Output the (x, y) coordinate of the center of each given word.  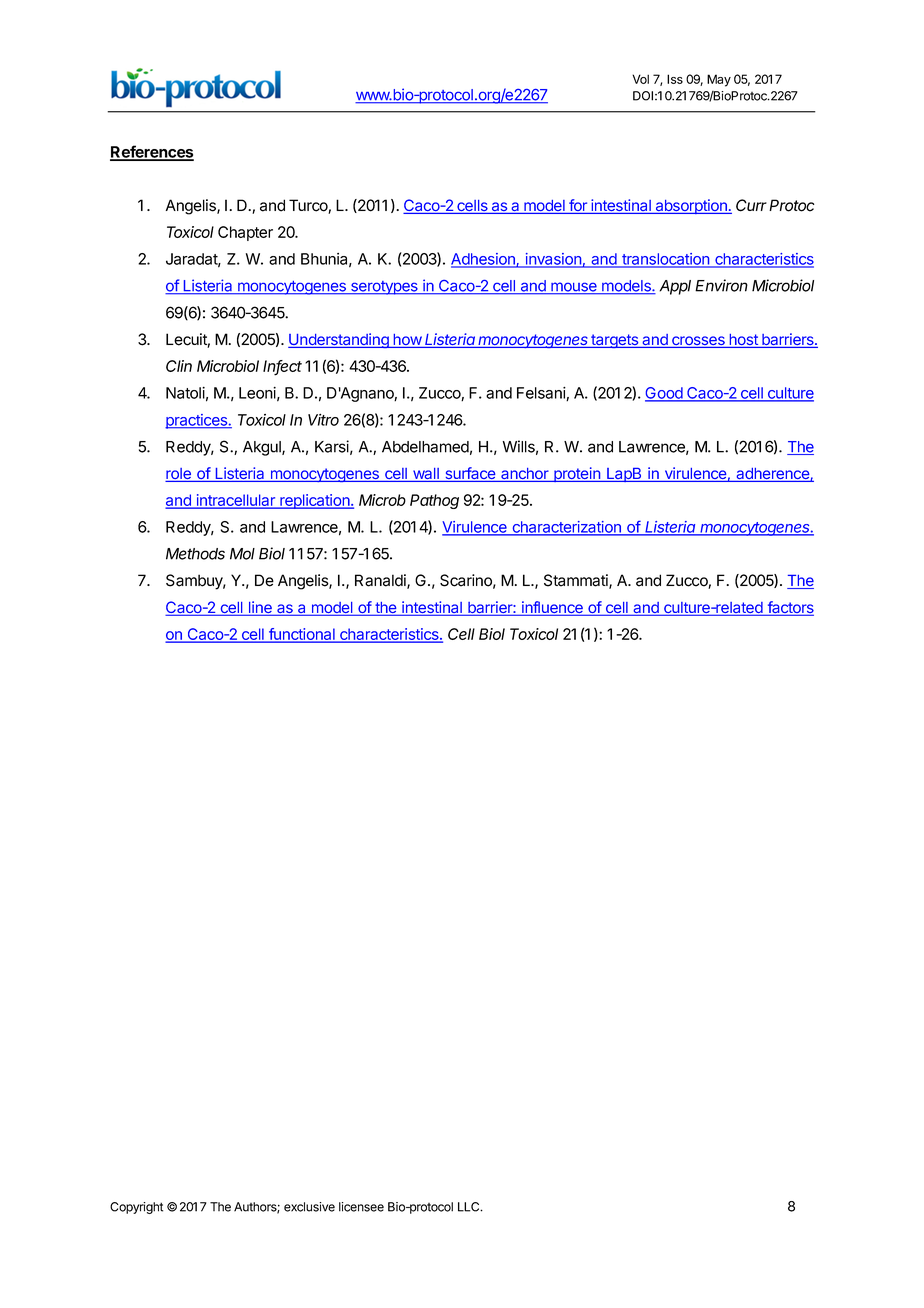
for (578, 206)
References (152, 152)
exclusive (309, 1207)
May (719, 80)
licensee (361, 1207)
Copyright (136, 1208)
